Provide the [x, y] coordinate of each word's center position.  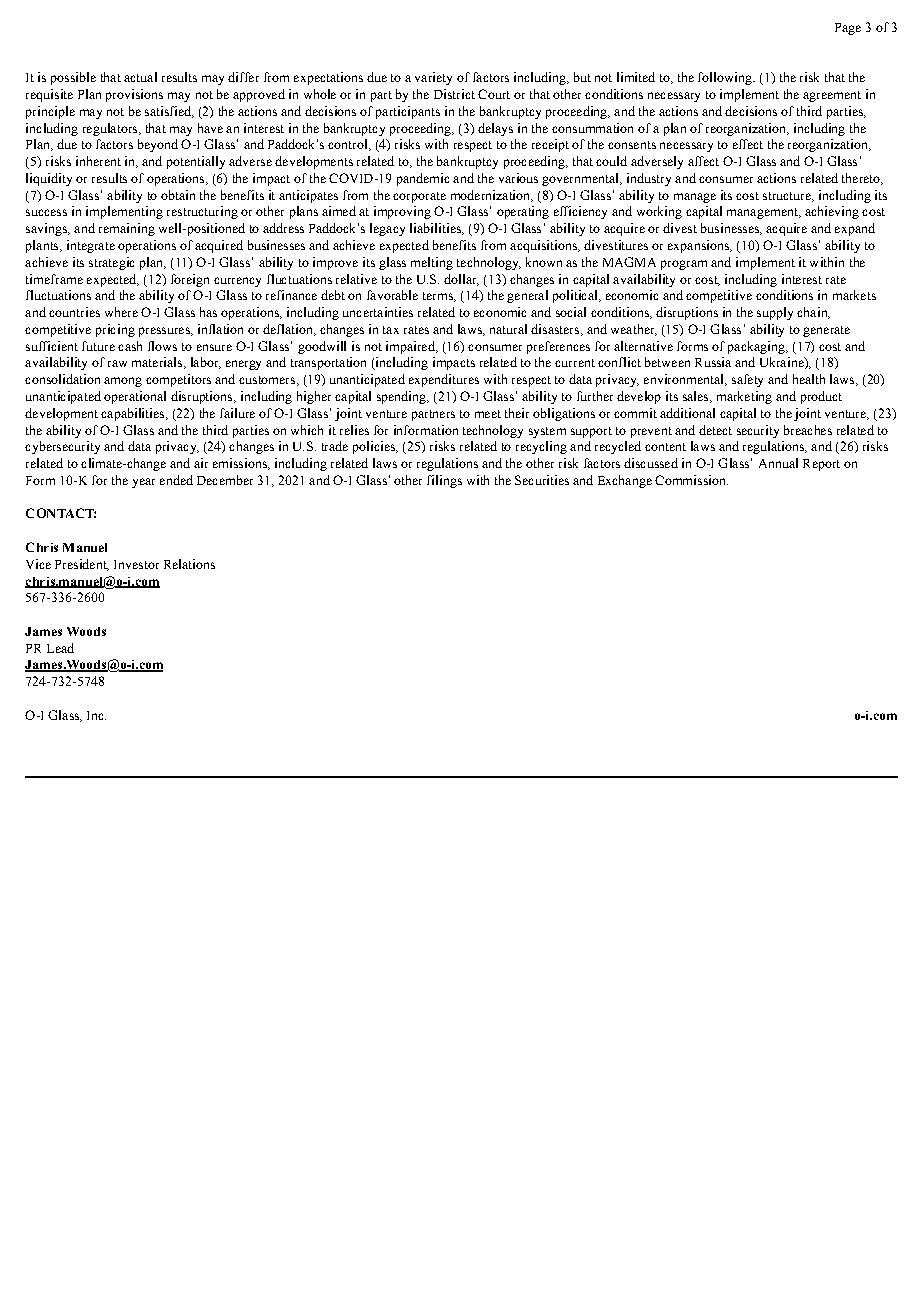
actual [140, 77]
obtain [178, 195]
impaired [411, 347]
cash [130, 346]
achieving [832, 212]
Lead [60, 648]
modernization [492, 196]
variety [433, 78]
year [143, 483]
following [726, 78]
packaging [757, 347]
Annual [778, 463]
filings [444, 481]
